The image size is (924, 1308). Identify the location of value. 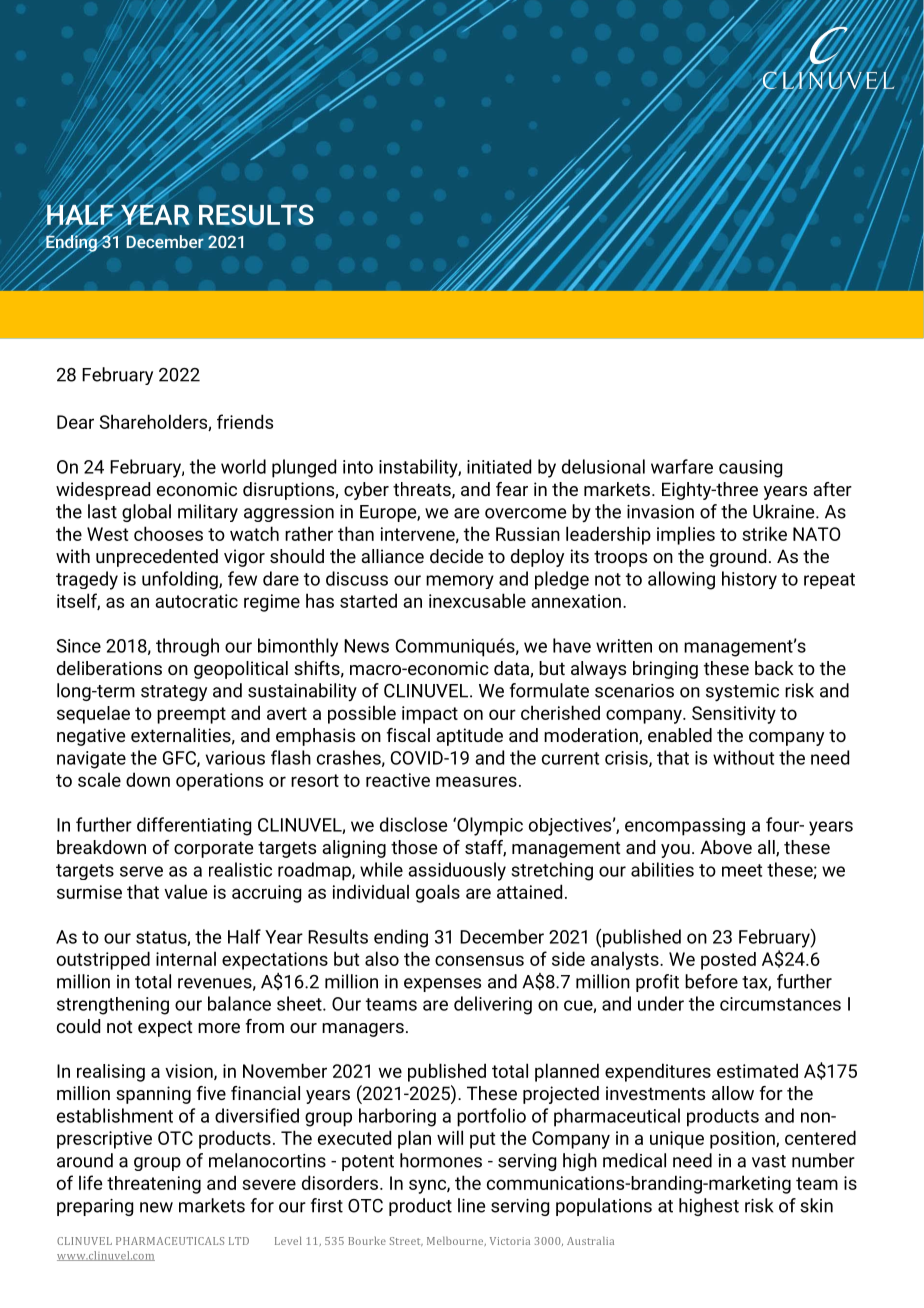
(185, 891).
